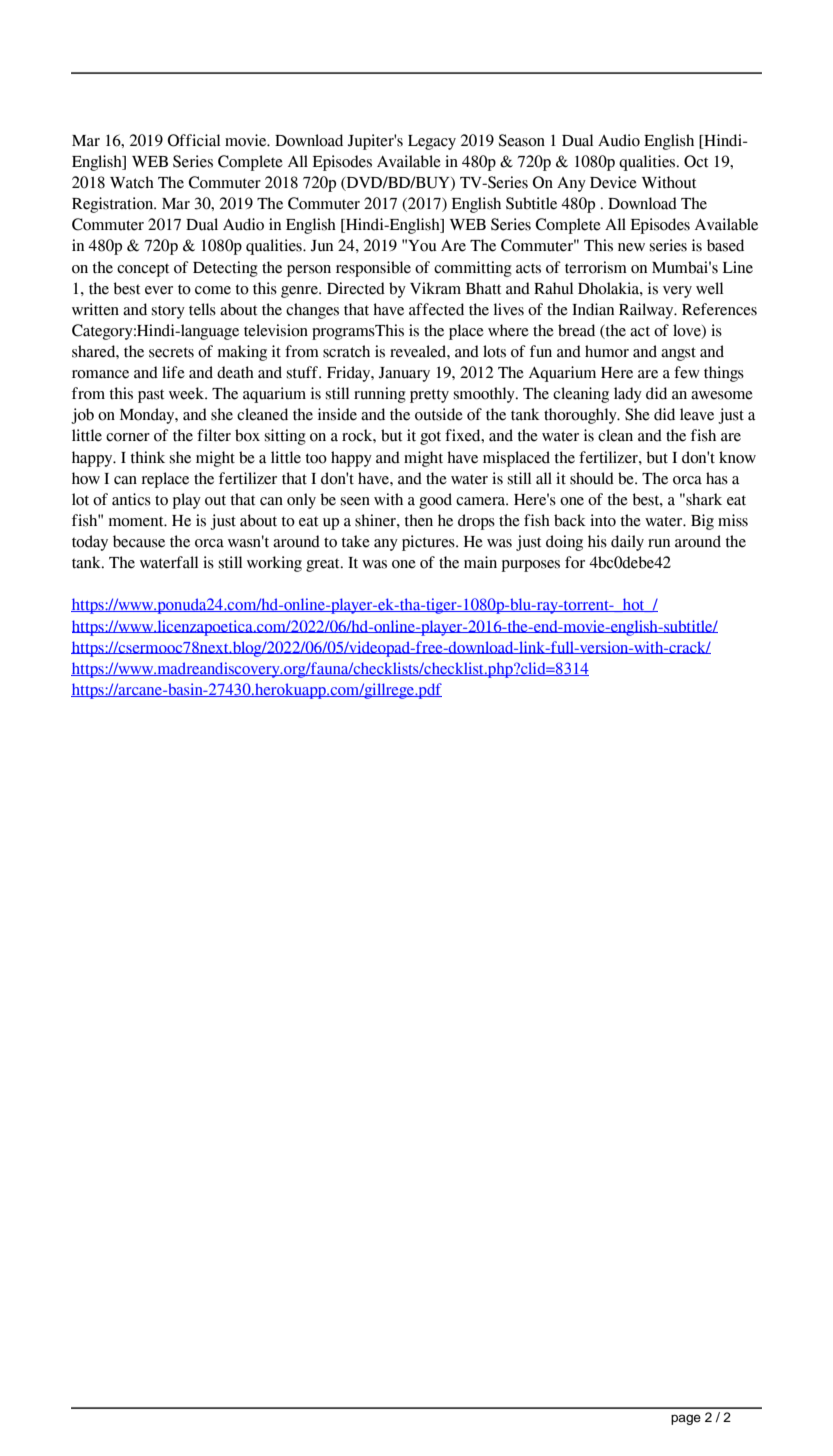  Describe the element at coordinates (432, 142) in the screenshot. I see `Legacy` at that location.
